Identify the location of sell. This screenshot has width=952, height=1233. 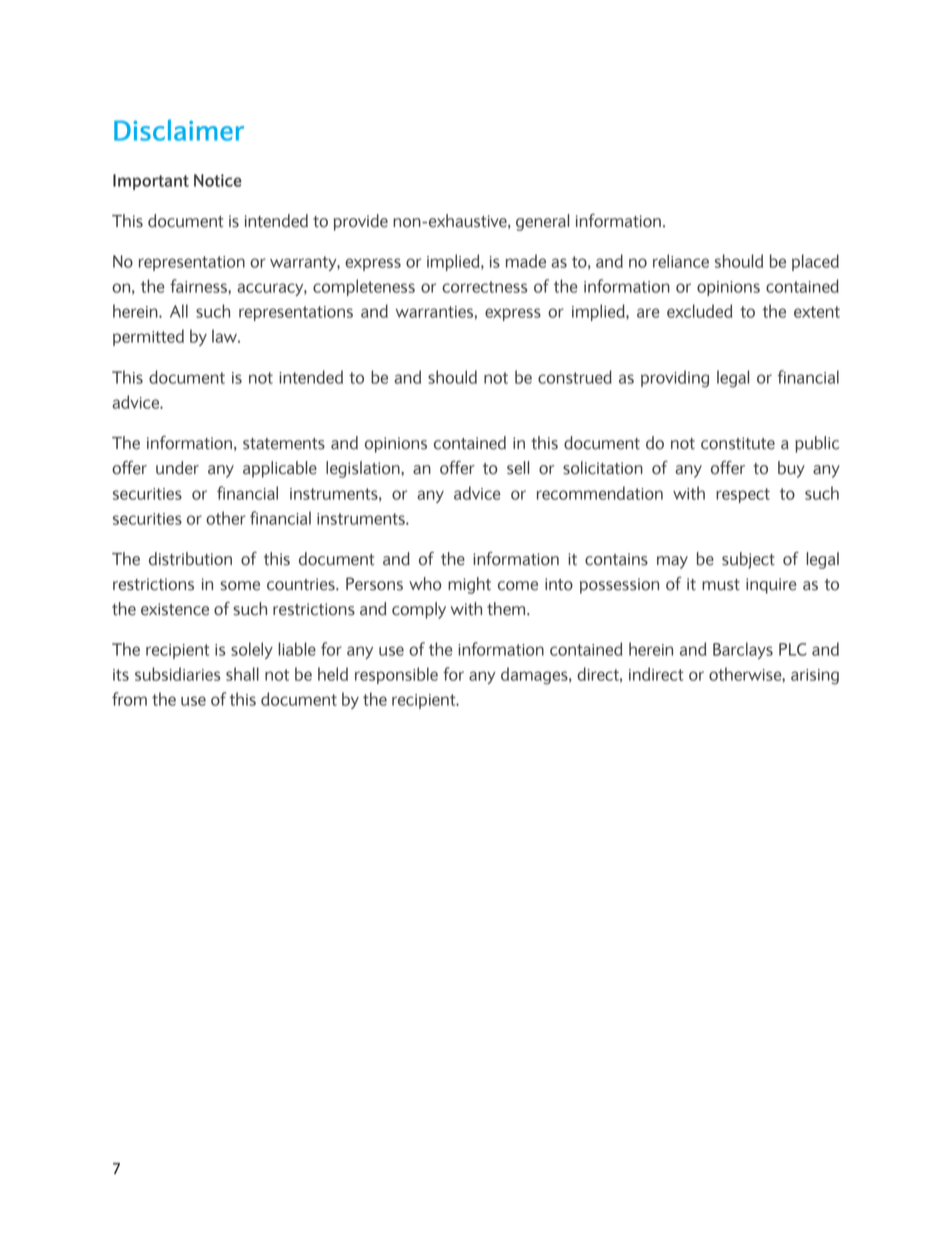
(518, 468).
